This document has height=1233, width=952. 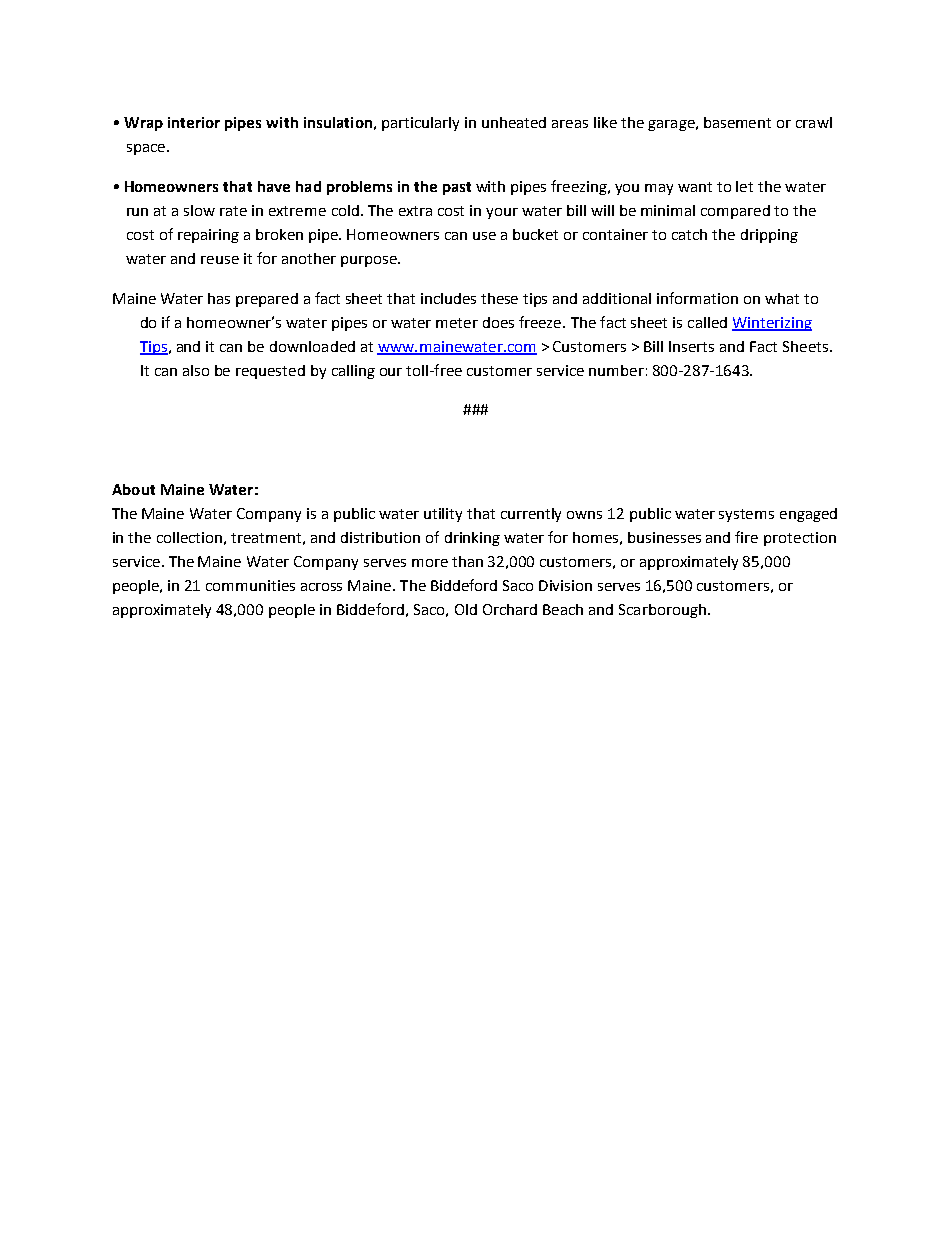 What do you see at coordinates (691, 346) in the document?
I see `Inserts` at bounding box center [691, 346].
